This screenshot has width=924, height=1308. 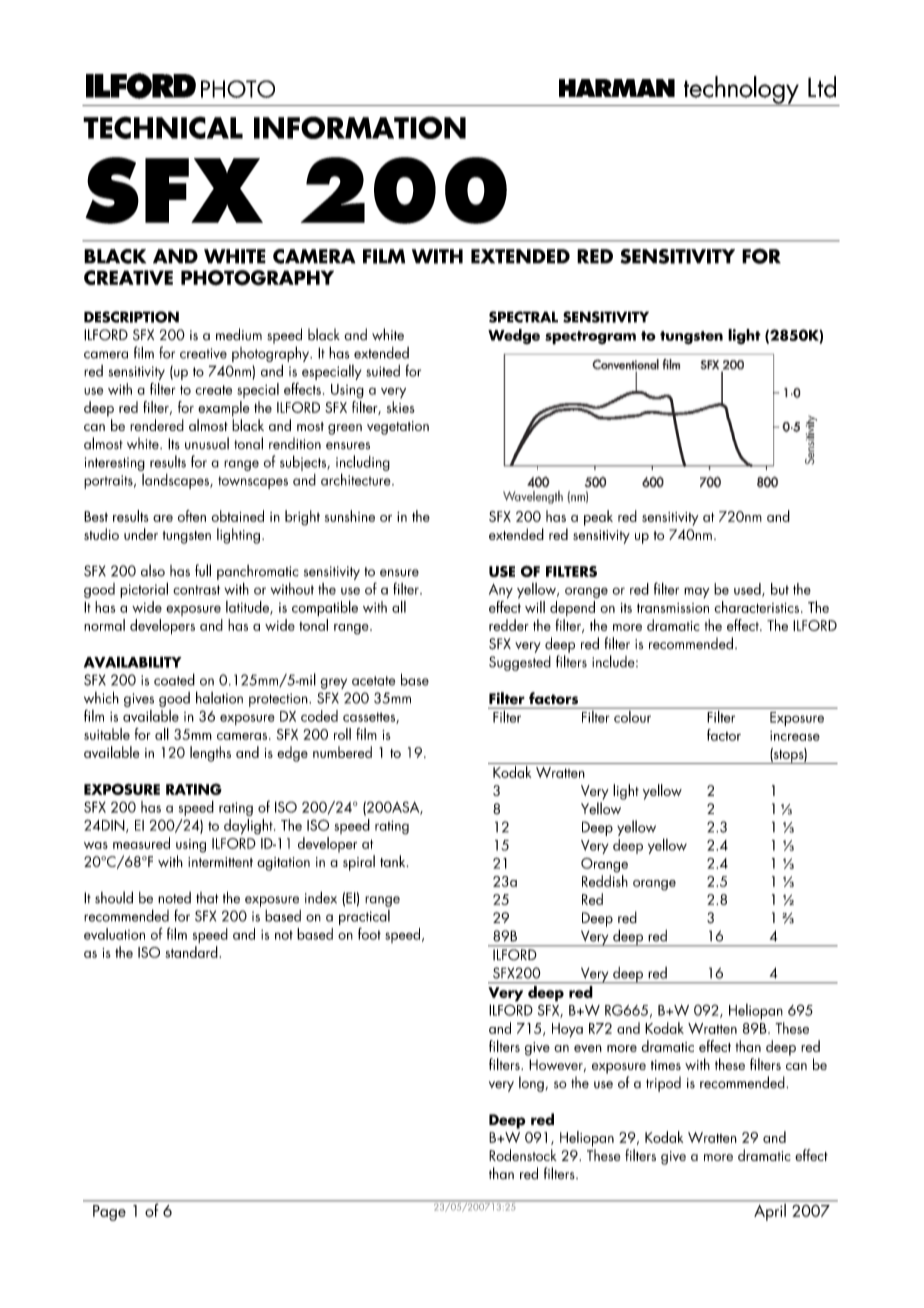 What do you see at coordinates (192, 516) in the screenshot?
I see `often` at bounding box center [192, 516].
